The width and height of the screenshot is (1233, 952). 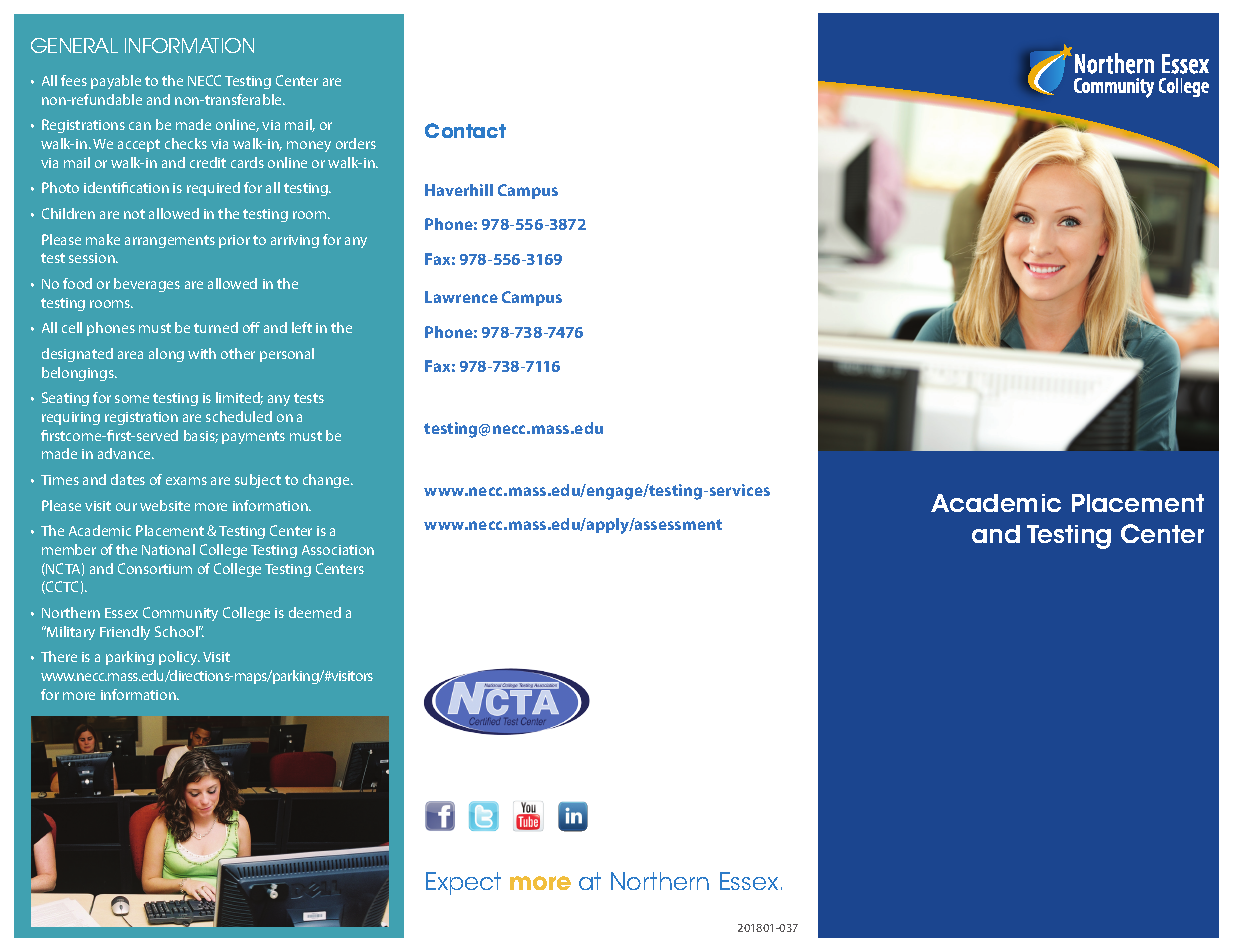 I want to click on subject, so click(x=258, y=481).
